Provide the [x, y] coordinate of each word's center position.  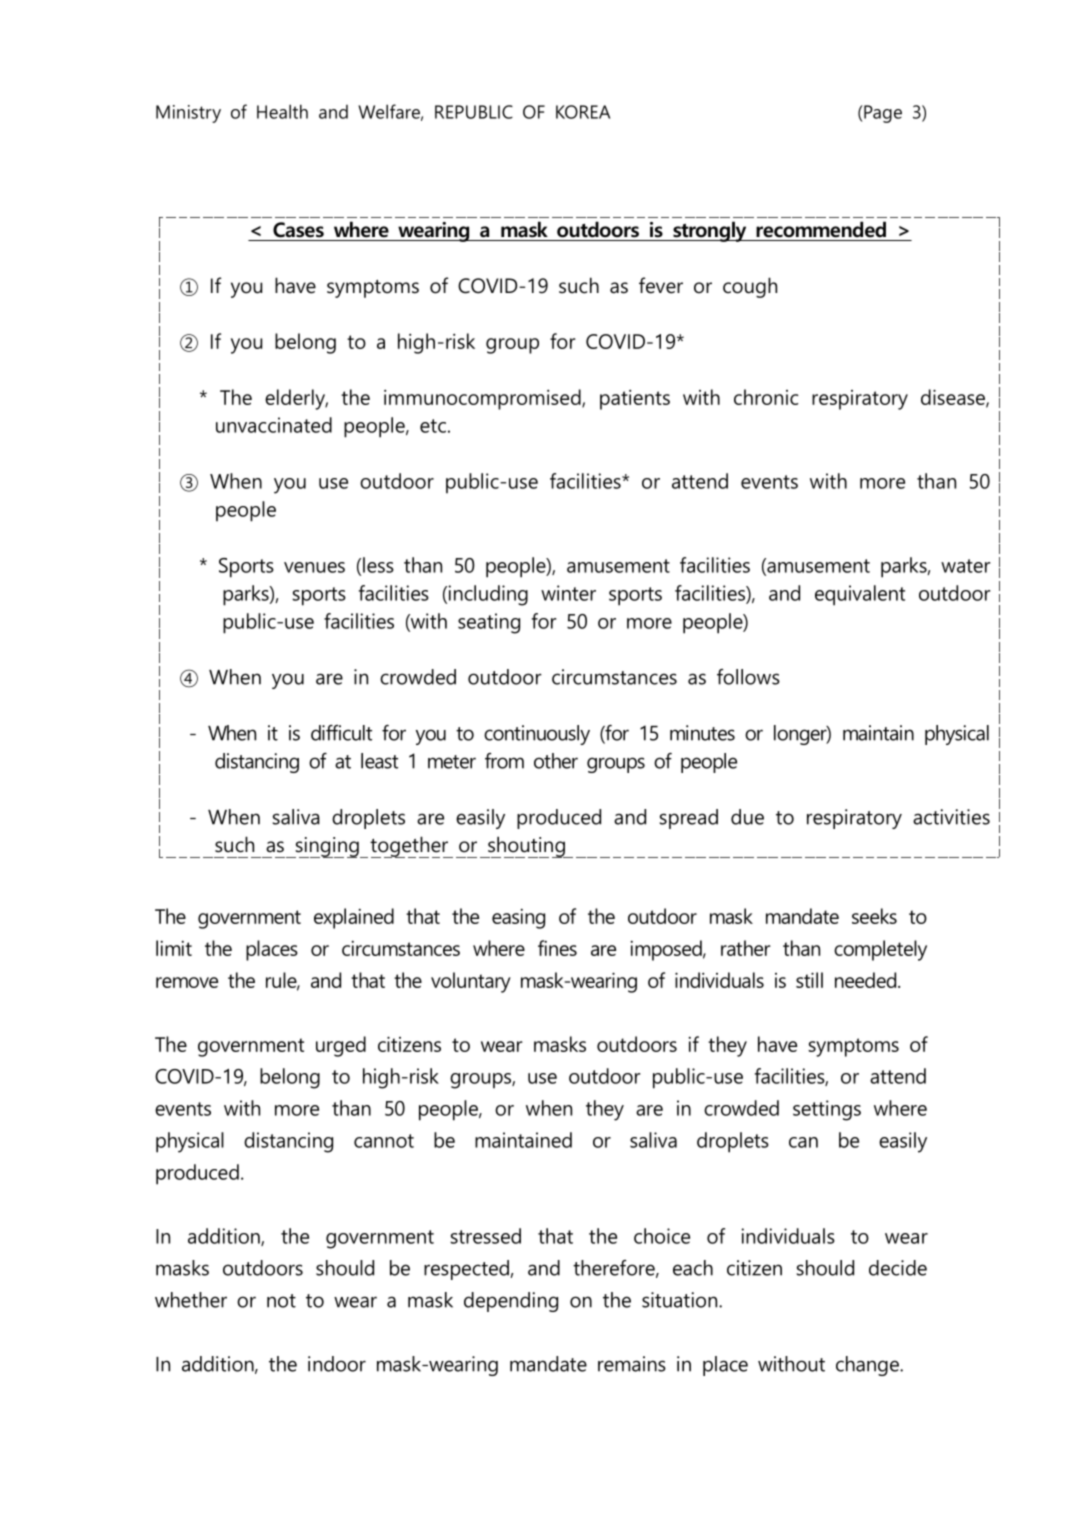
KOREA [583, 112]
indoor [337, 1364]
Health [282, 111]
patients [635, 400]
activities [951, 817]
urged [341, 1046]
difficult [341, 733]
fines [557, 948]
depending [511, 1302]
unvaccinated [274, 425]
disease [954, 398]
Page [882, 114]
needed [867, 980]
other [556, 761]
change [868, 1366]
